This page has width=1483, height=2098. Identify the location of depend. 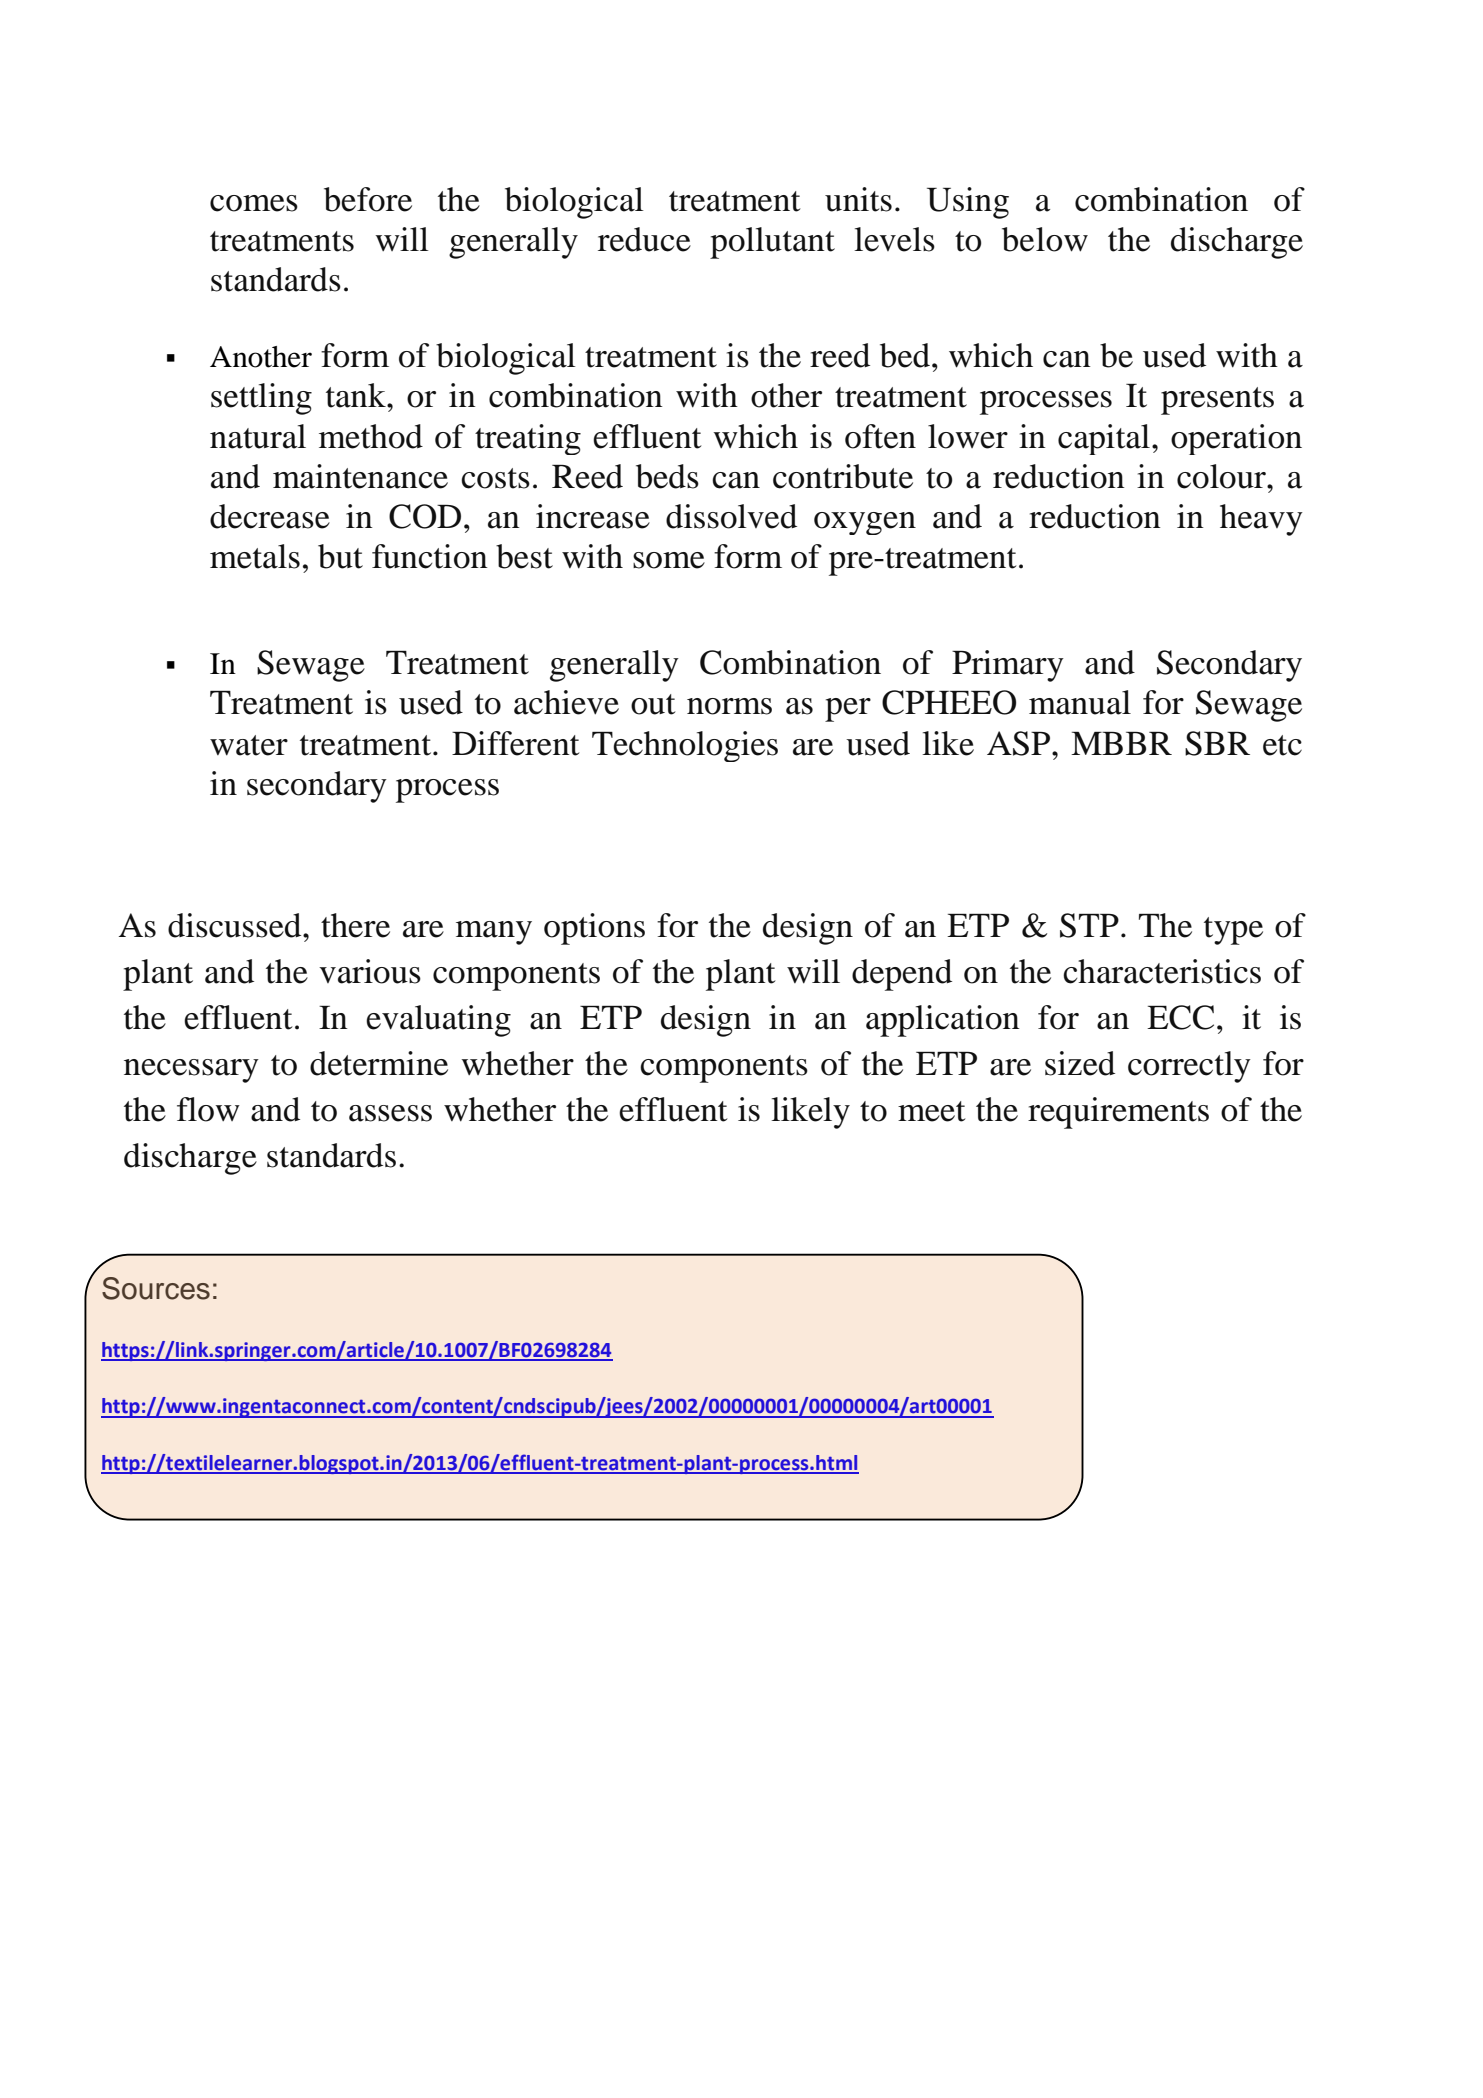
(902, 975).
